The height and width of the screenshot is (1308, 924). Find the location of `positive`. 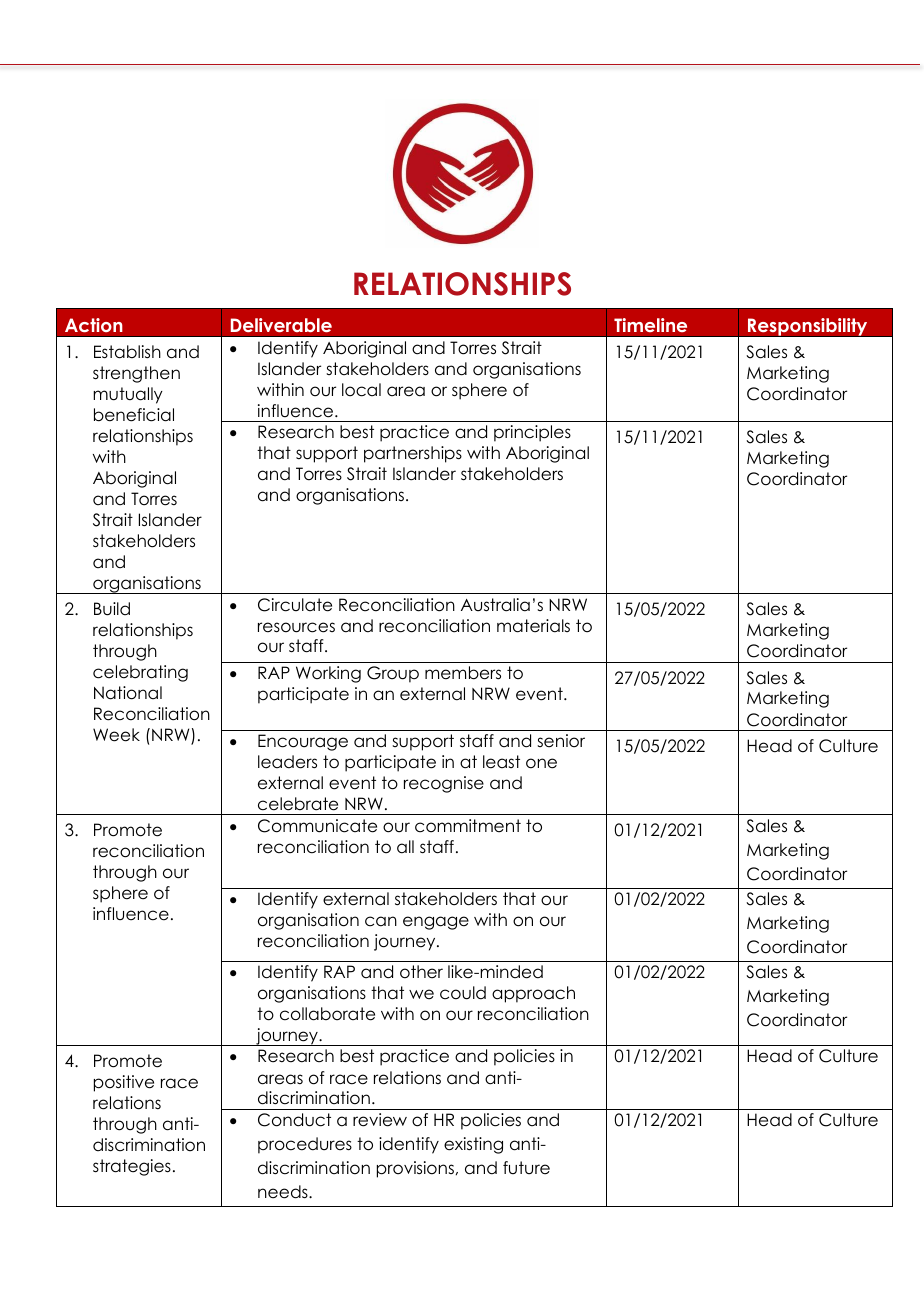

positive is located at coordinates (124, 1083).
